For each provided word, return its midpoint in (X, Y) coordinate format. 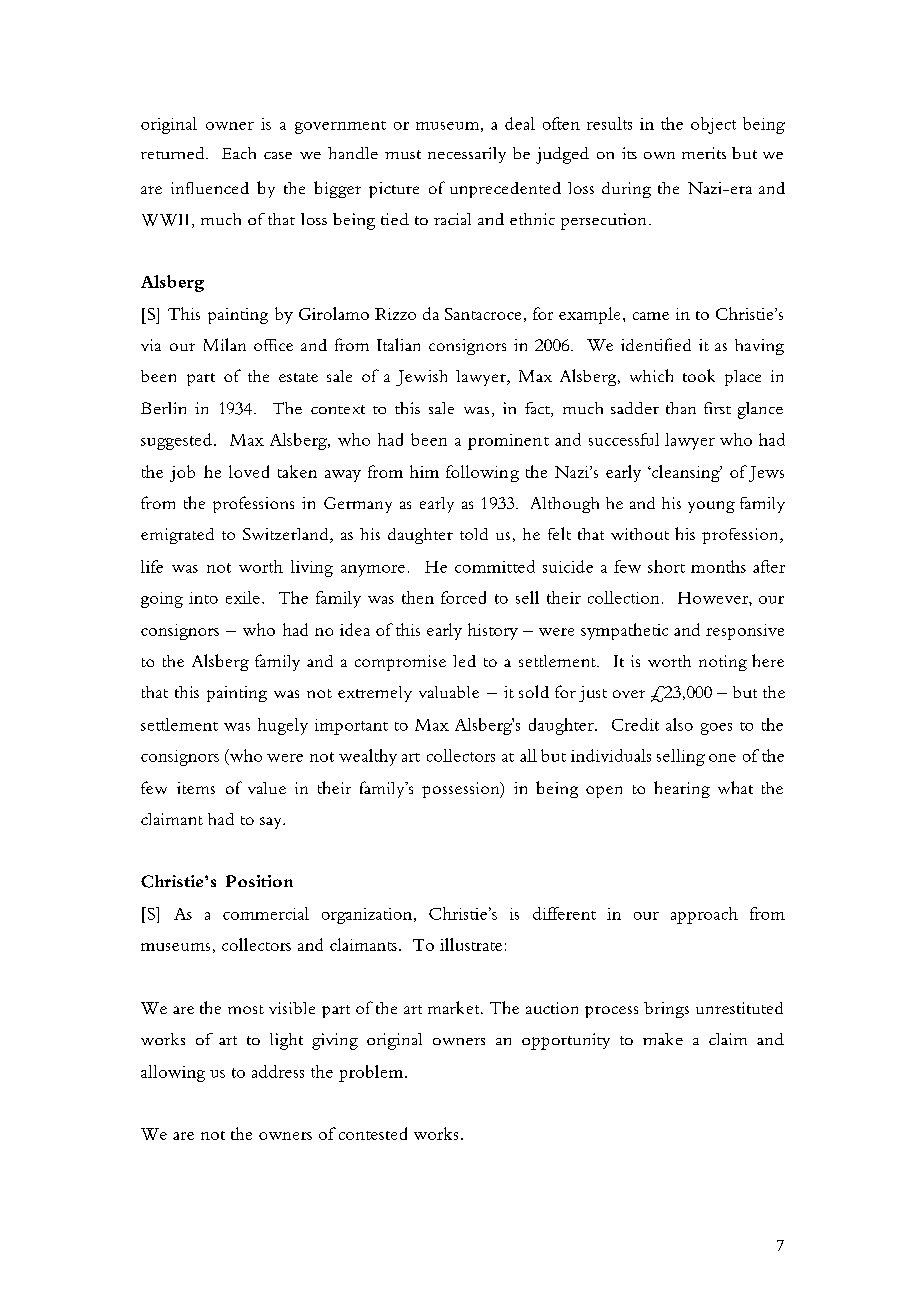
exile (243, 597)
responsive (745, 632)
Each (239, 153)
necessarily (467, 155)
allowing (173, 1073)
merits (704, 153)
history (493, 631)
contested (373, 1133)
